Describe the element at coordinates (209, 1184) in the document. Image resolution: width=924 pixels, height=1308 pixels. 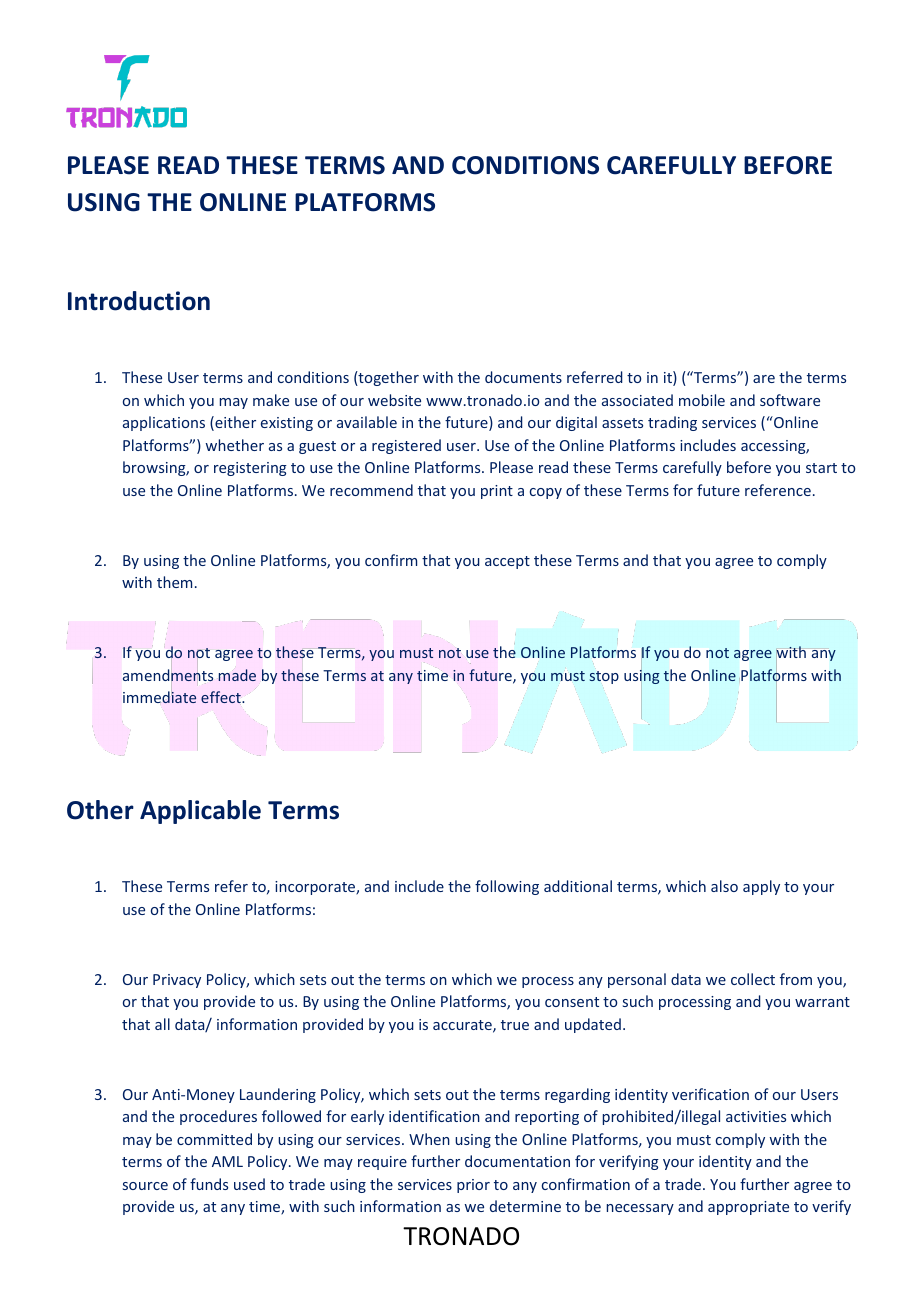
I see `funds` at that location.
